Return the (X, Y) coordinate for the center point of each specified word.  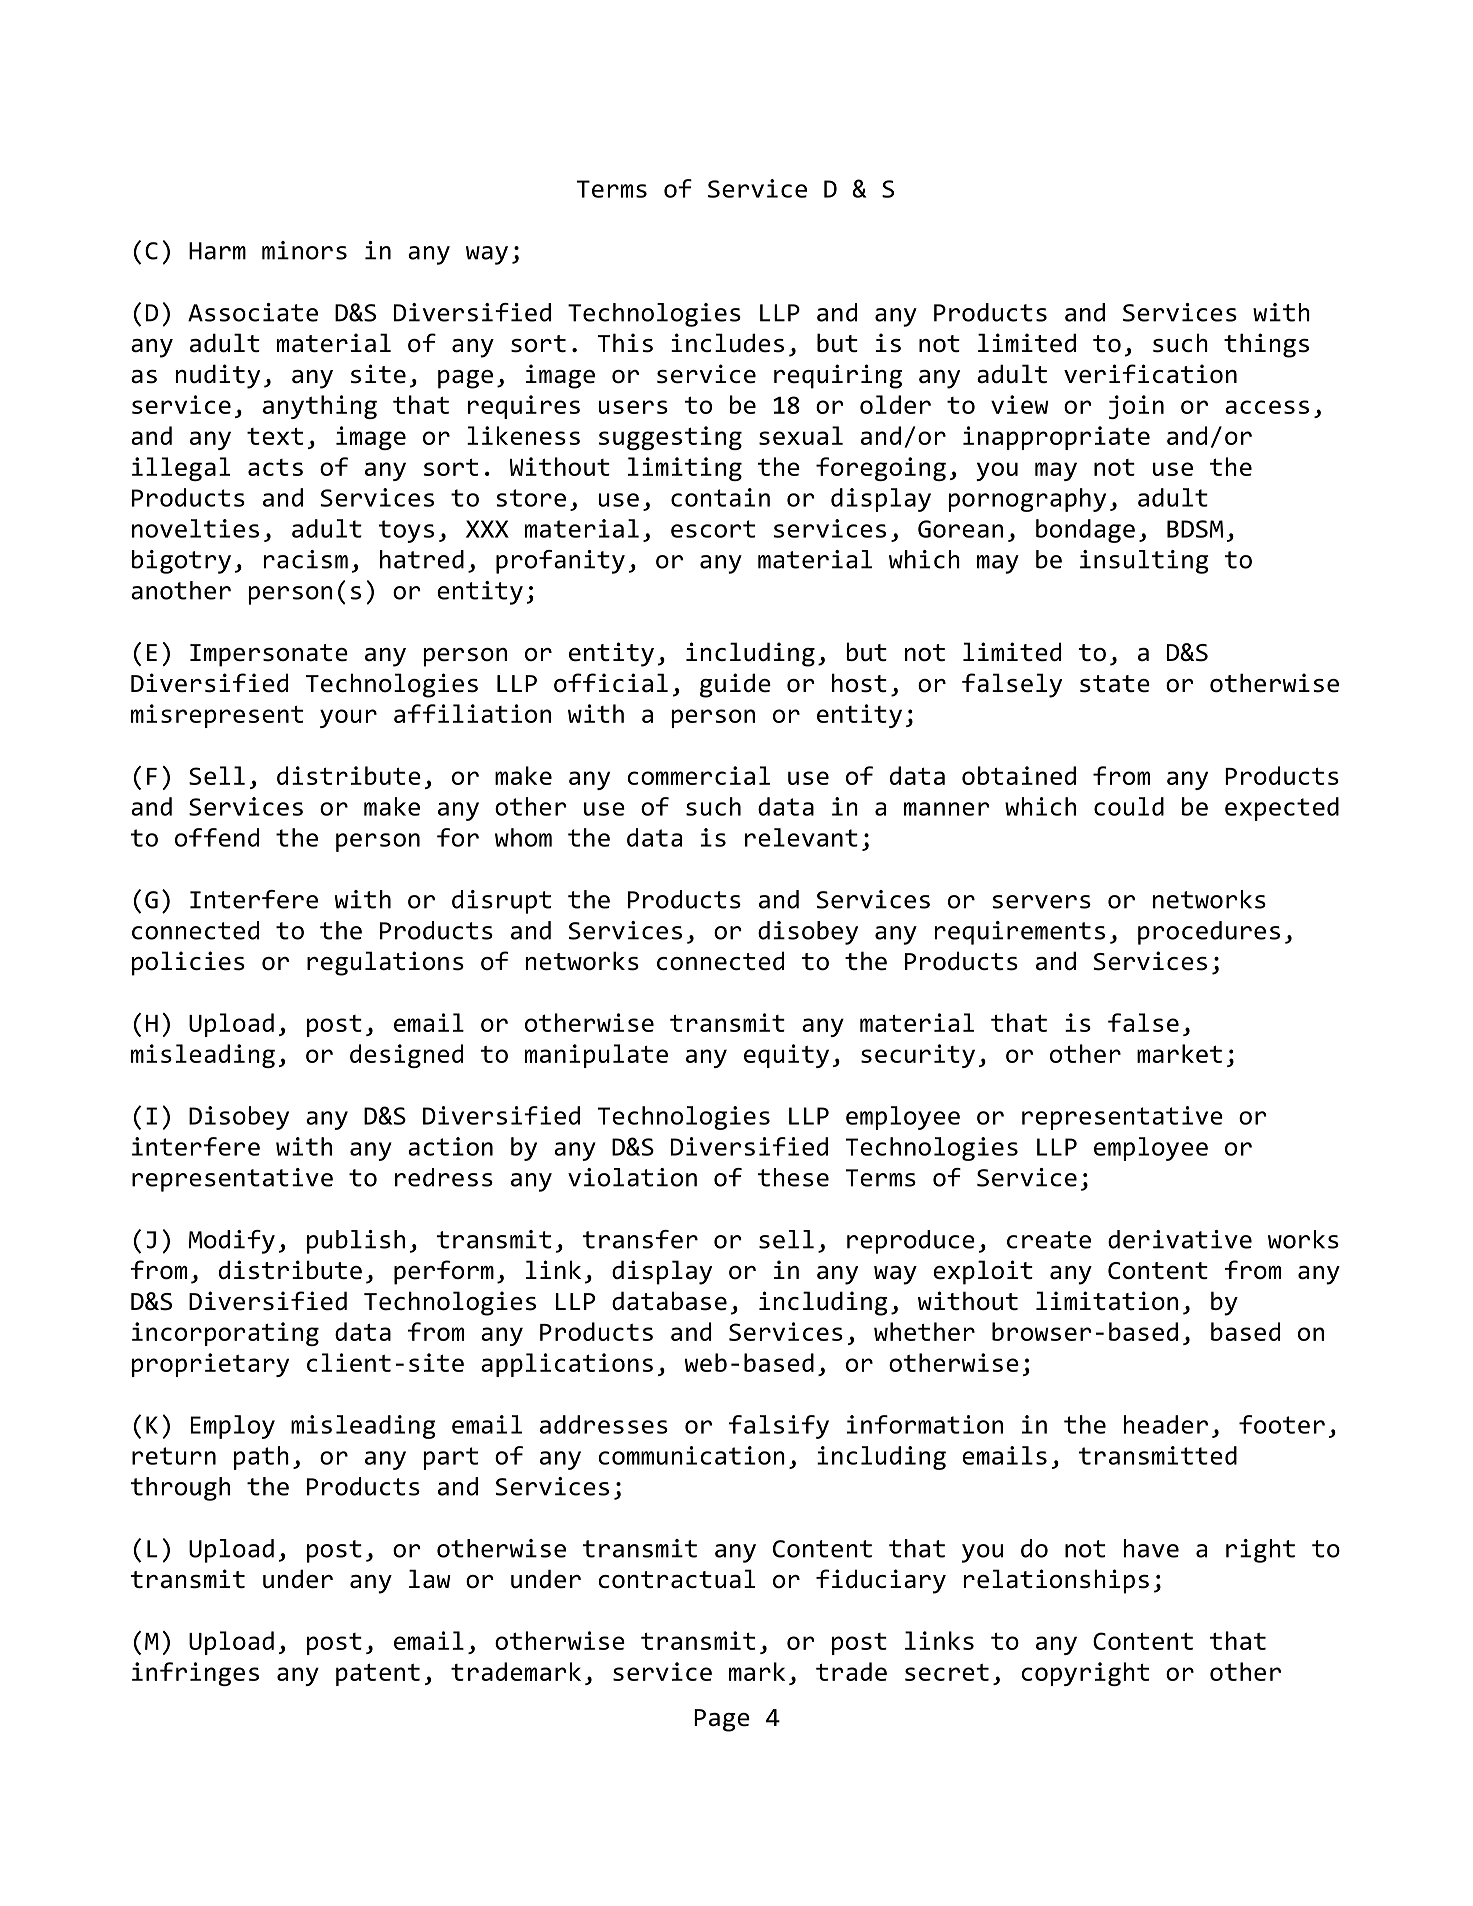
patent (378, 1674)
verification (1150, 374)
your (348, 718)
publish (356, 1242)
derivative (1180, 1239)
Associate (253, 312)
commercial (698, 775)
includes (727, 343)
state (1115, 684)
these (793, 1177)
